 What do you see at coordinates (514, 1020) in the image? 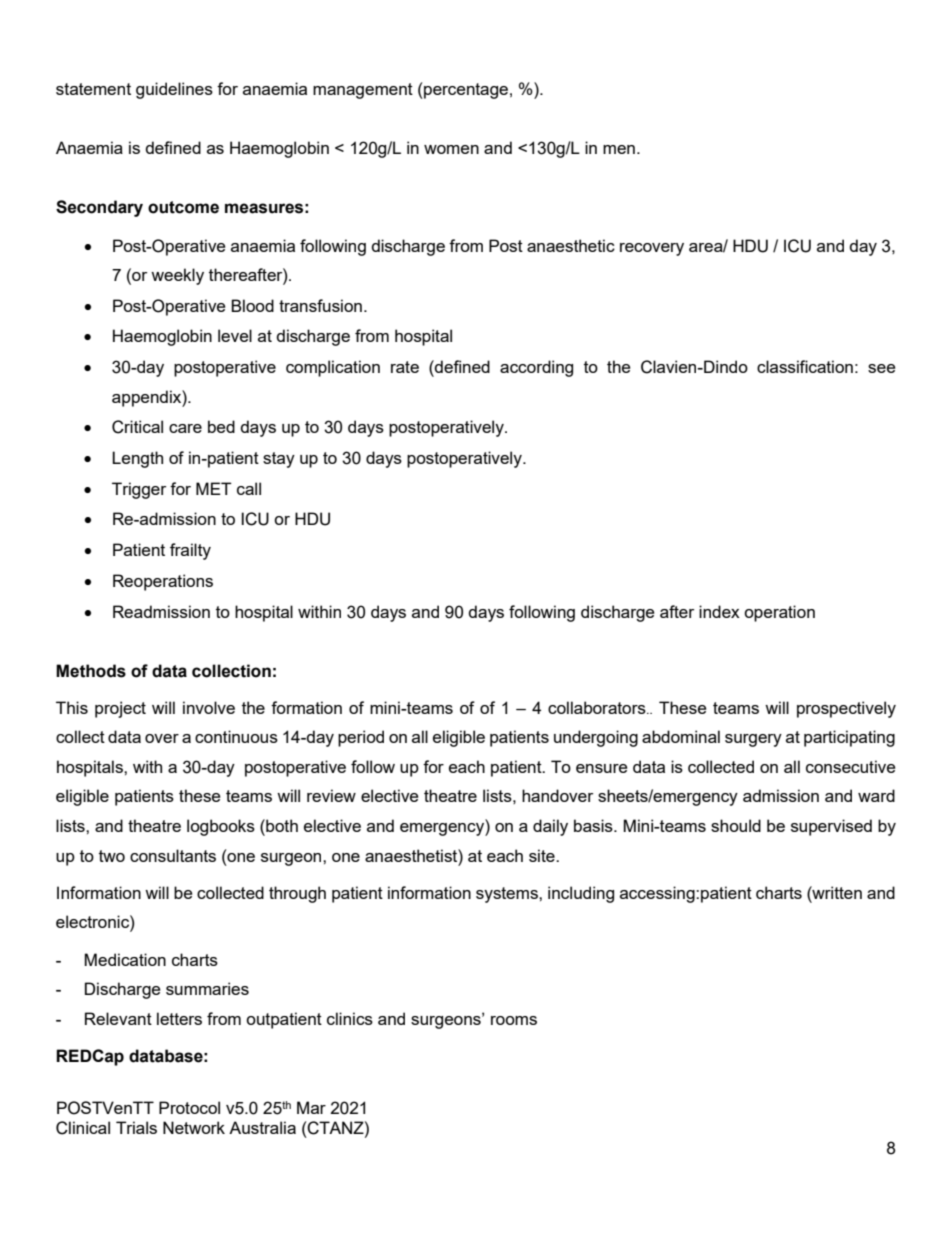
I see `rooms` at bounding box center [514, 1020].
